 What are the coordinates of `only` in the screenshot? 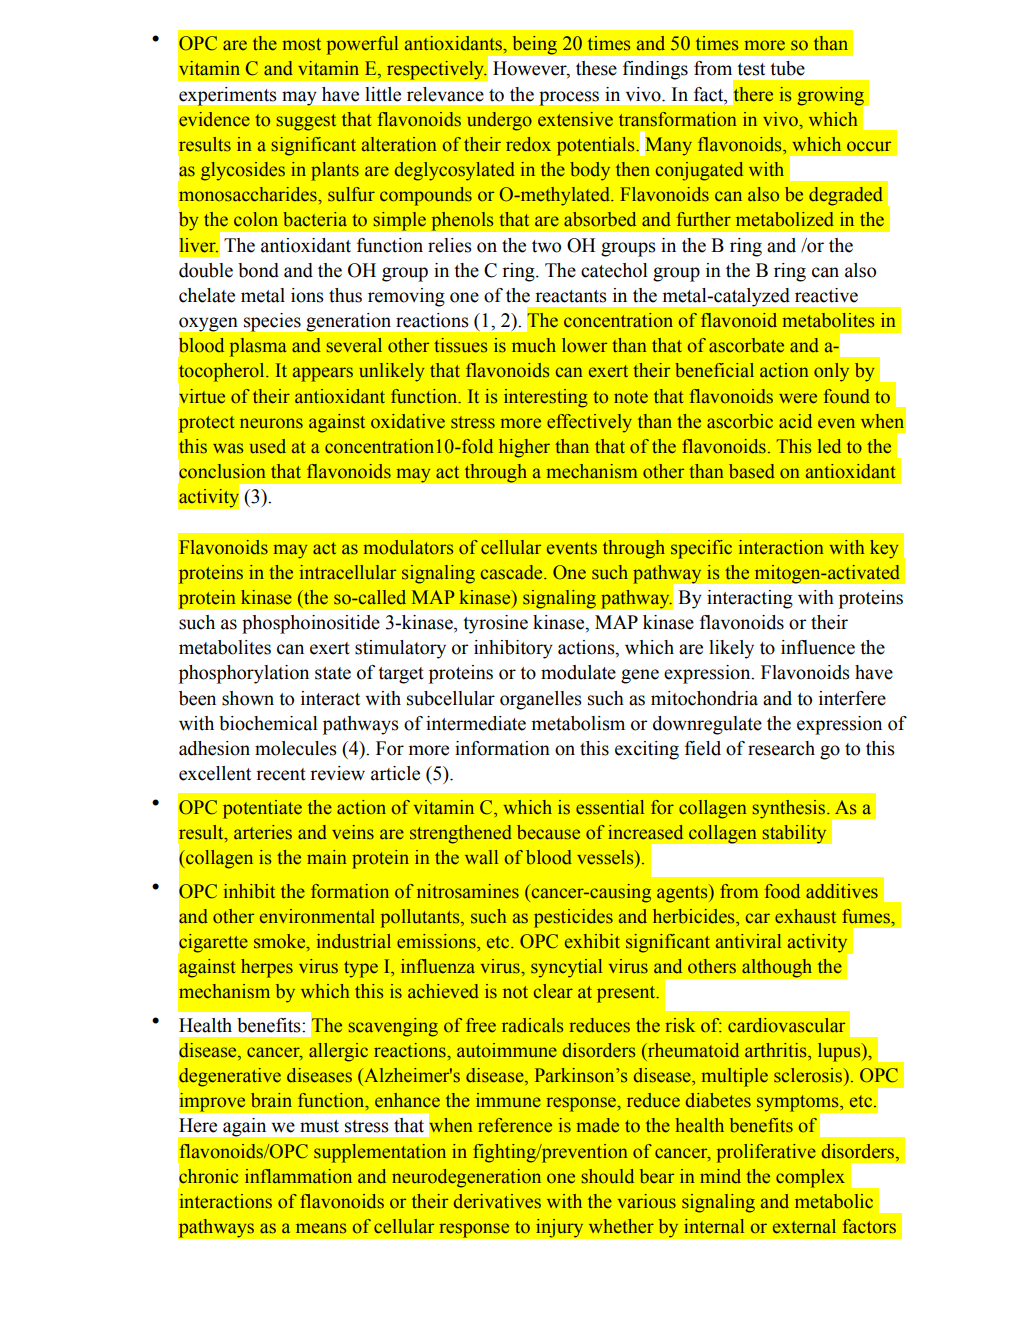 It's located at (831, 372).
